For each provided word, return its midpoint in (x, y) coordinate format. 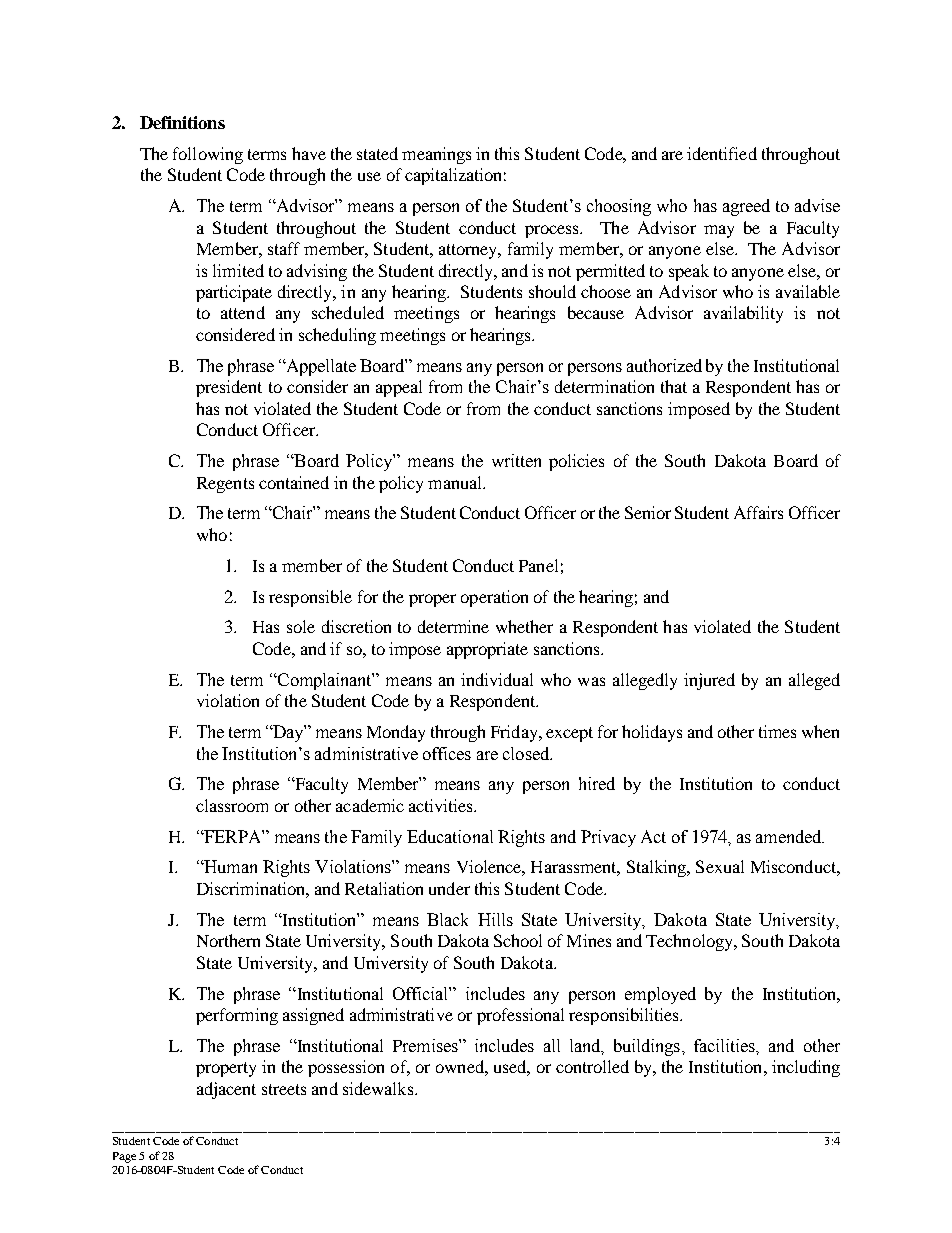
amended (790, 836)
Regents (225, 485)
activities (442, 805)
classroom (232, 805)
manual (456, 482)
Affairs (758, 512)
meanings (436, 155)
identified (722, 153)
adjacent (226, 1090)
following (208, 155)
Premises (426, 1045)
